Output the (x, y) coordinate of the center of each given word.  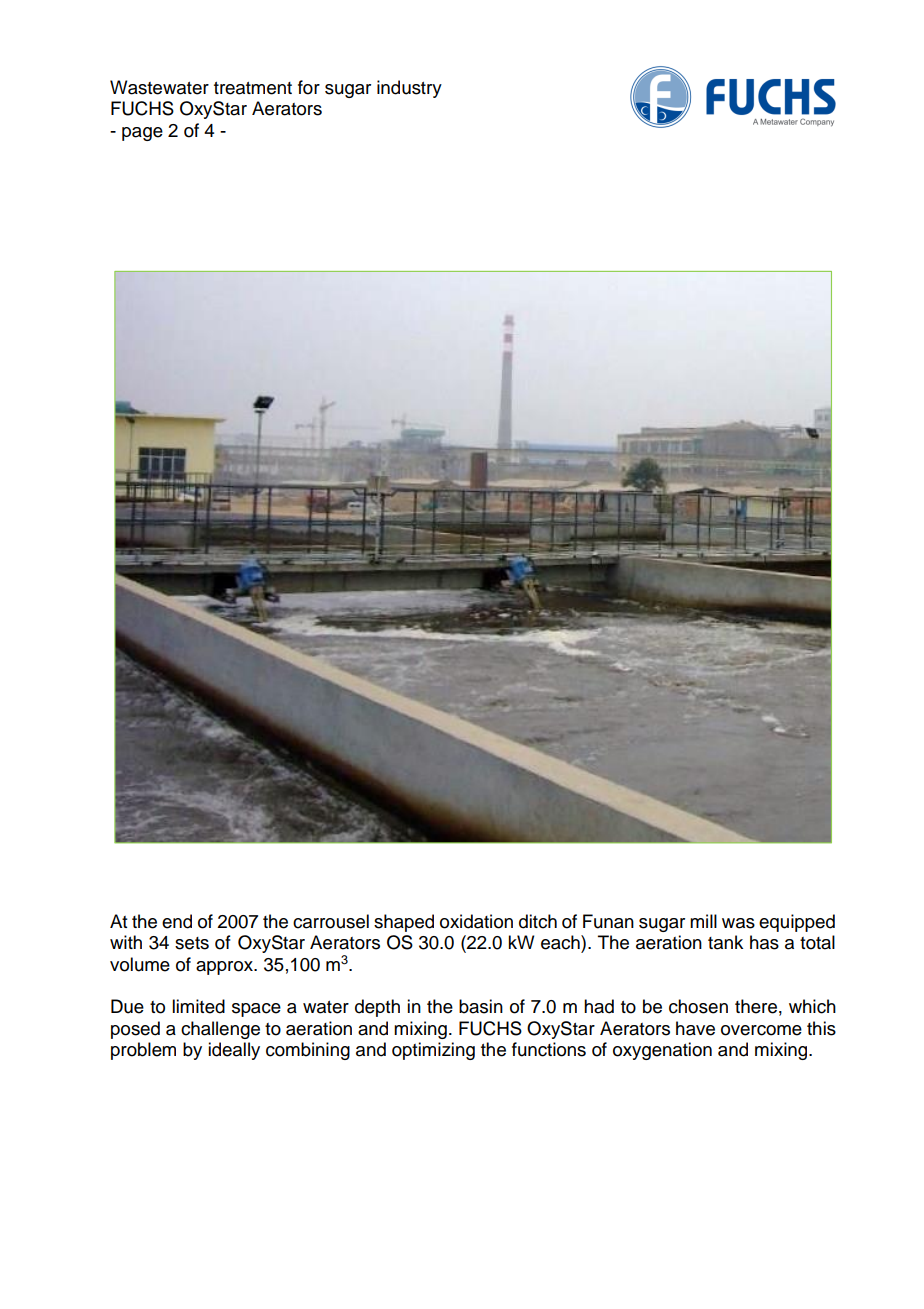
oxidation (476, 921)
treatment (253, 88)
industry (409, 89)
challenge (220, 1030)
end (177, 921)
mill (703, 921)
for (309, 87)
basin (481, 1006)
